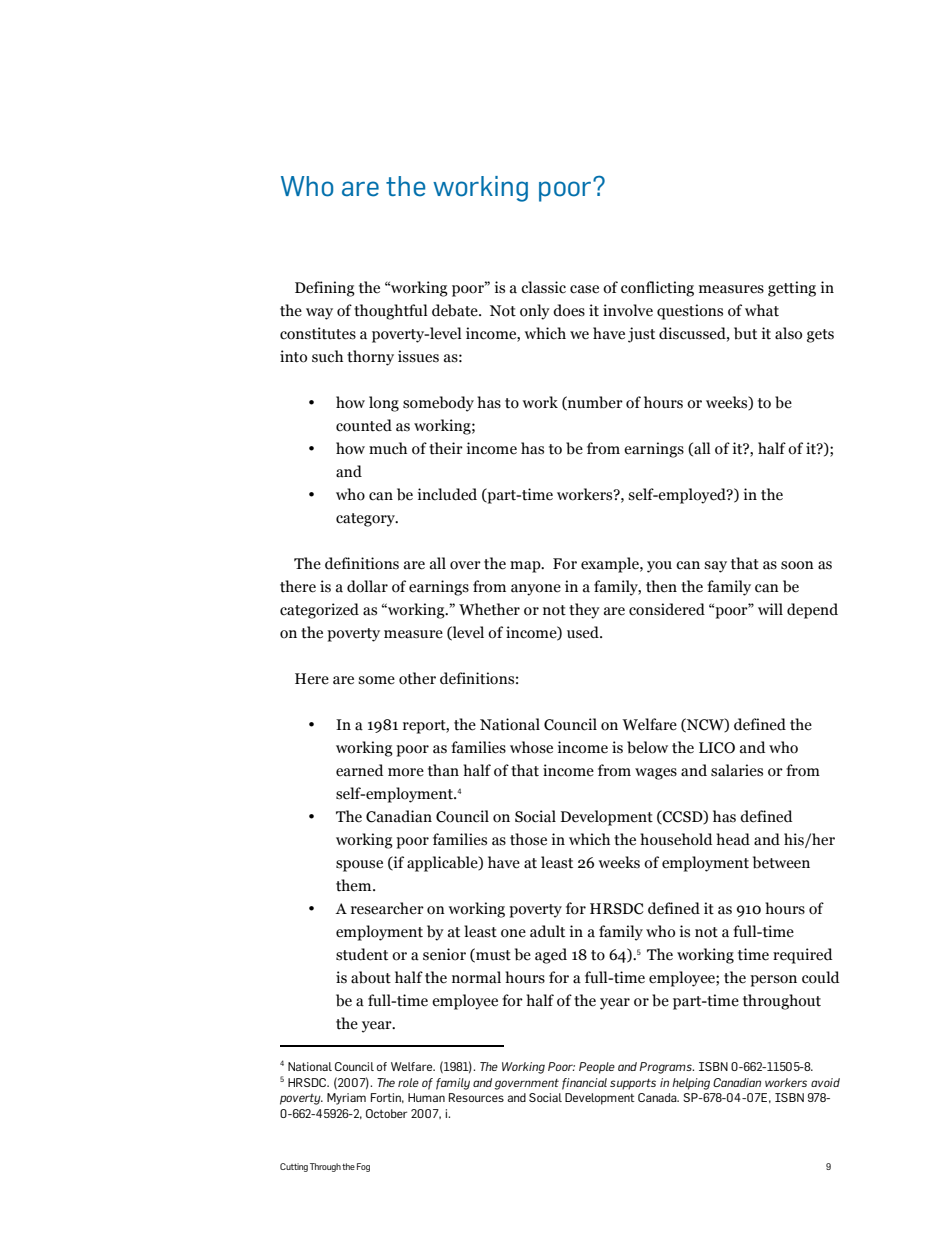 The height and width of the document is (1233, 952). Describe the element at coordinates (584, 1084) in the document. I see `financial` at that location.
